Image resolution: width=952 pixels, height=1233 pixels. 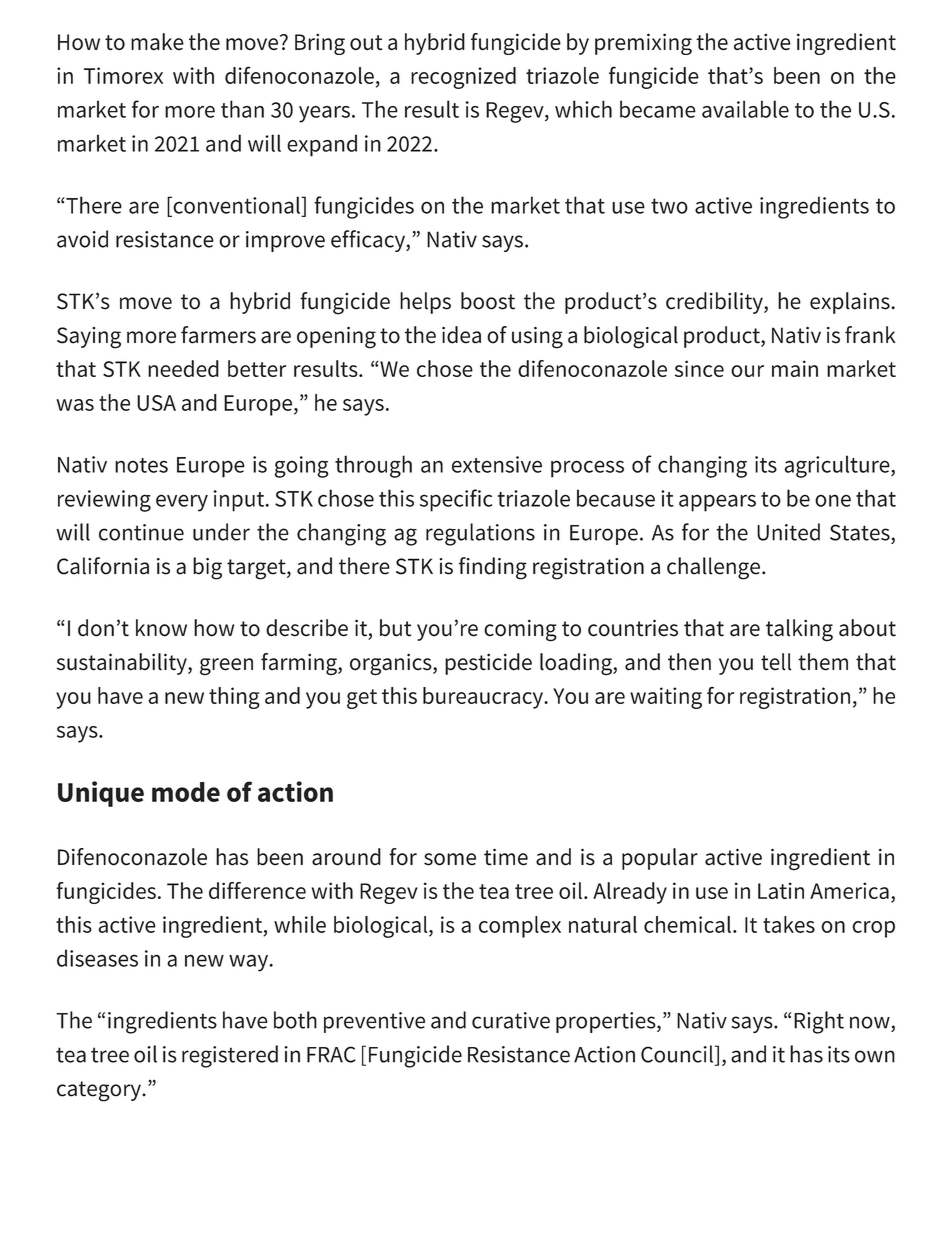 What do you see at coordinates (788, 532) in the document?
I see `United` at bounding box center [788, 532].
